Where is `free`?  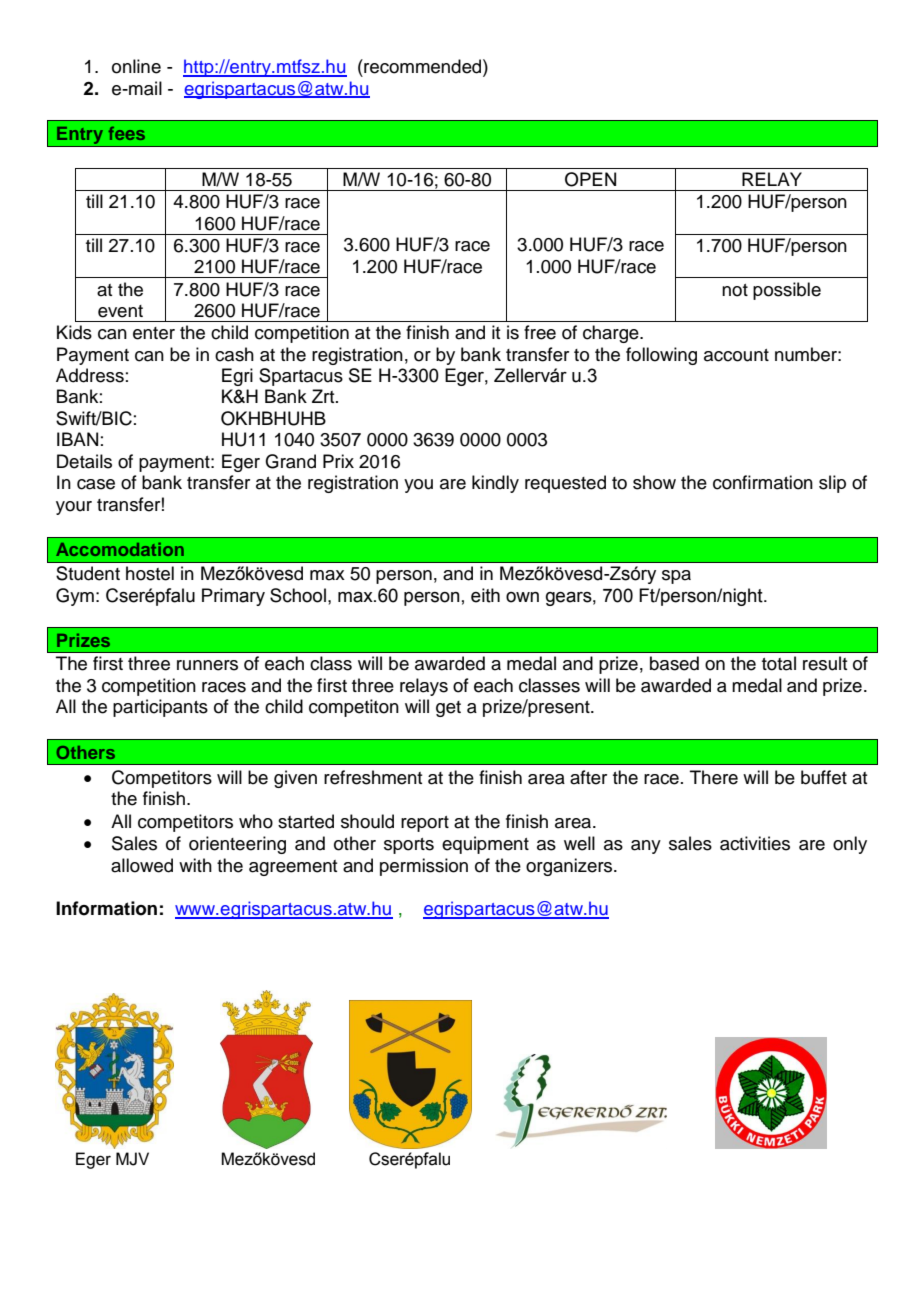
free is located at coordinates (540, 332).
